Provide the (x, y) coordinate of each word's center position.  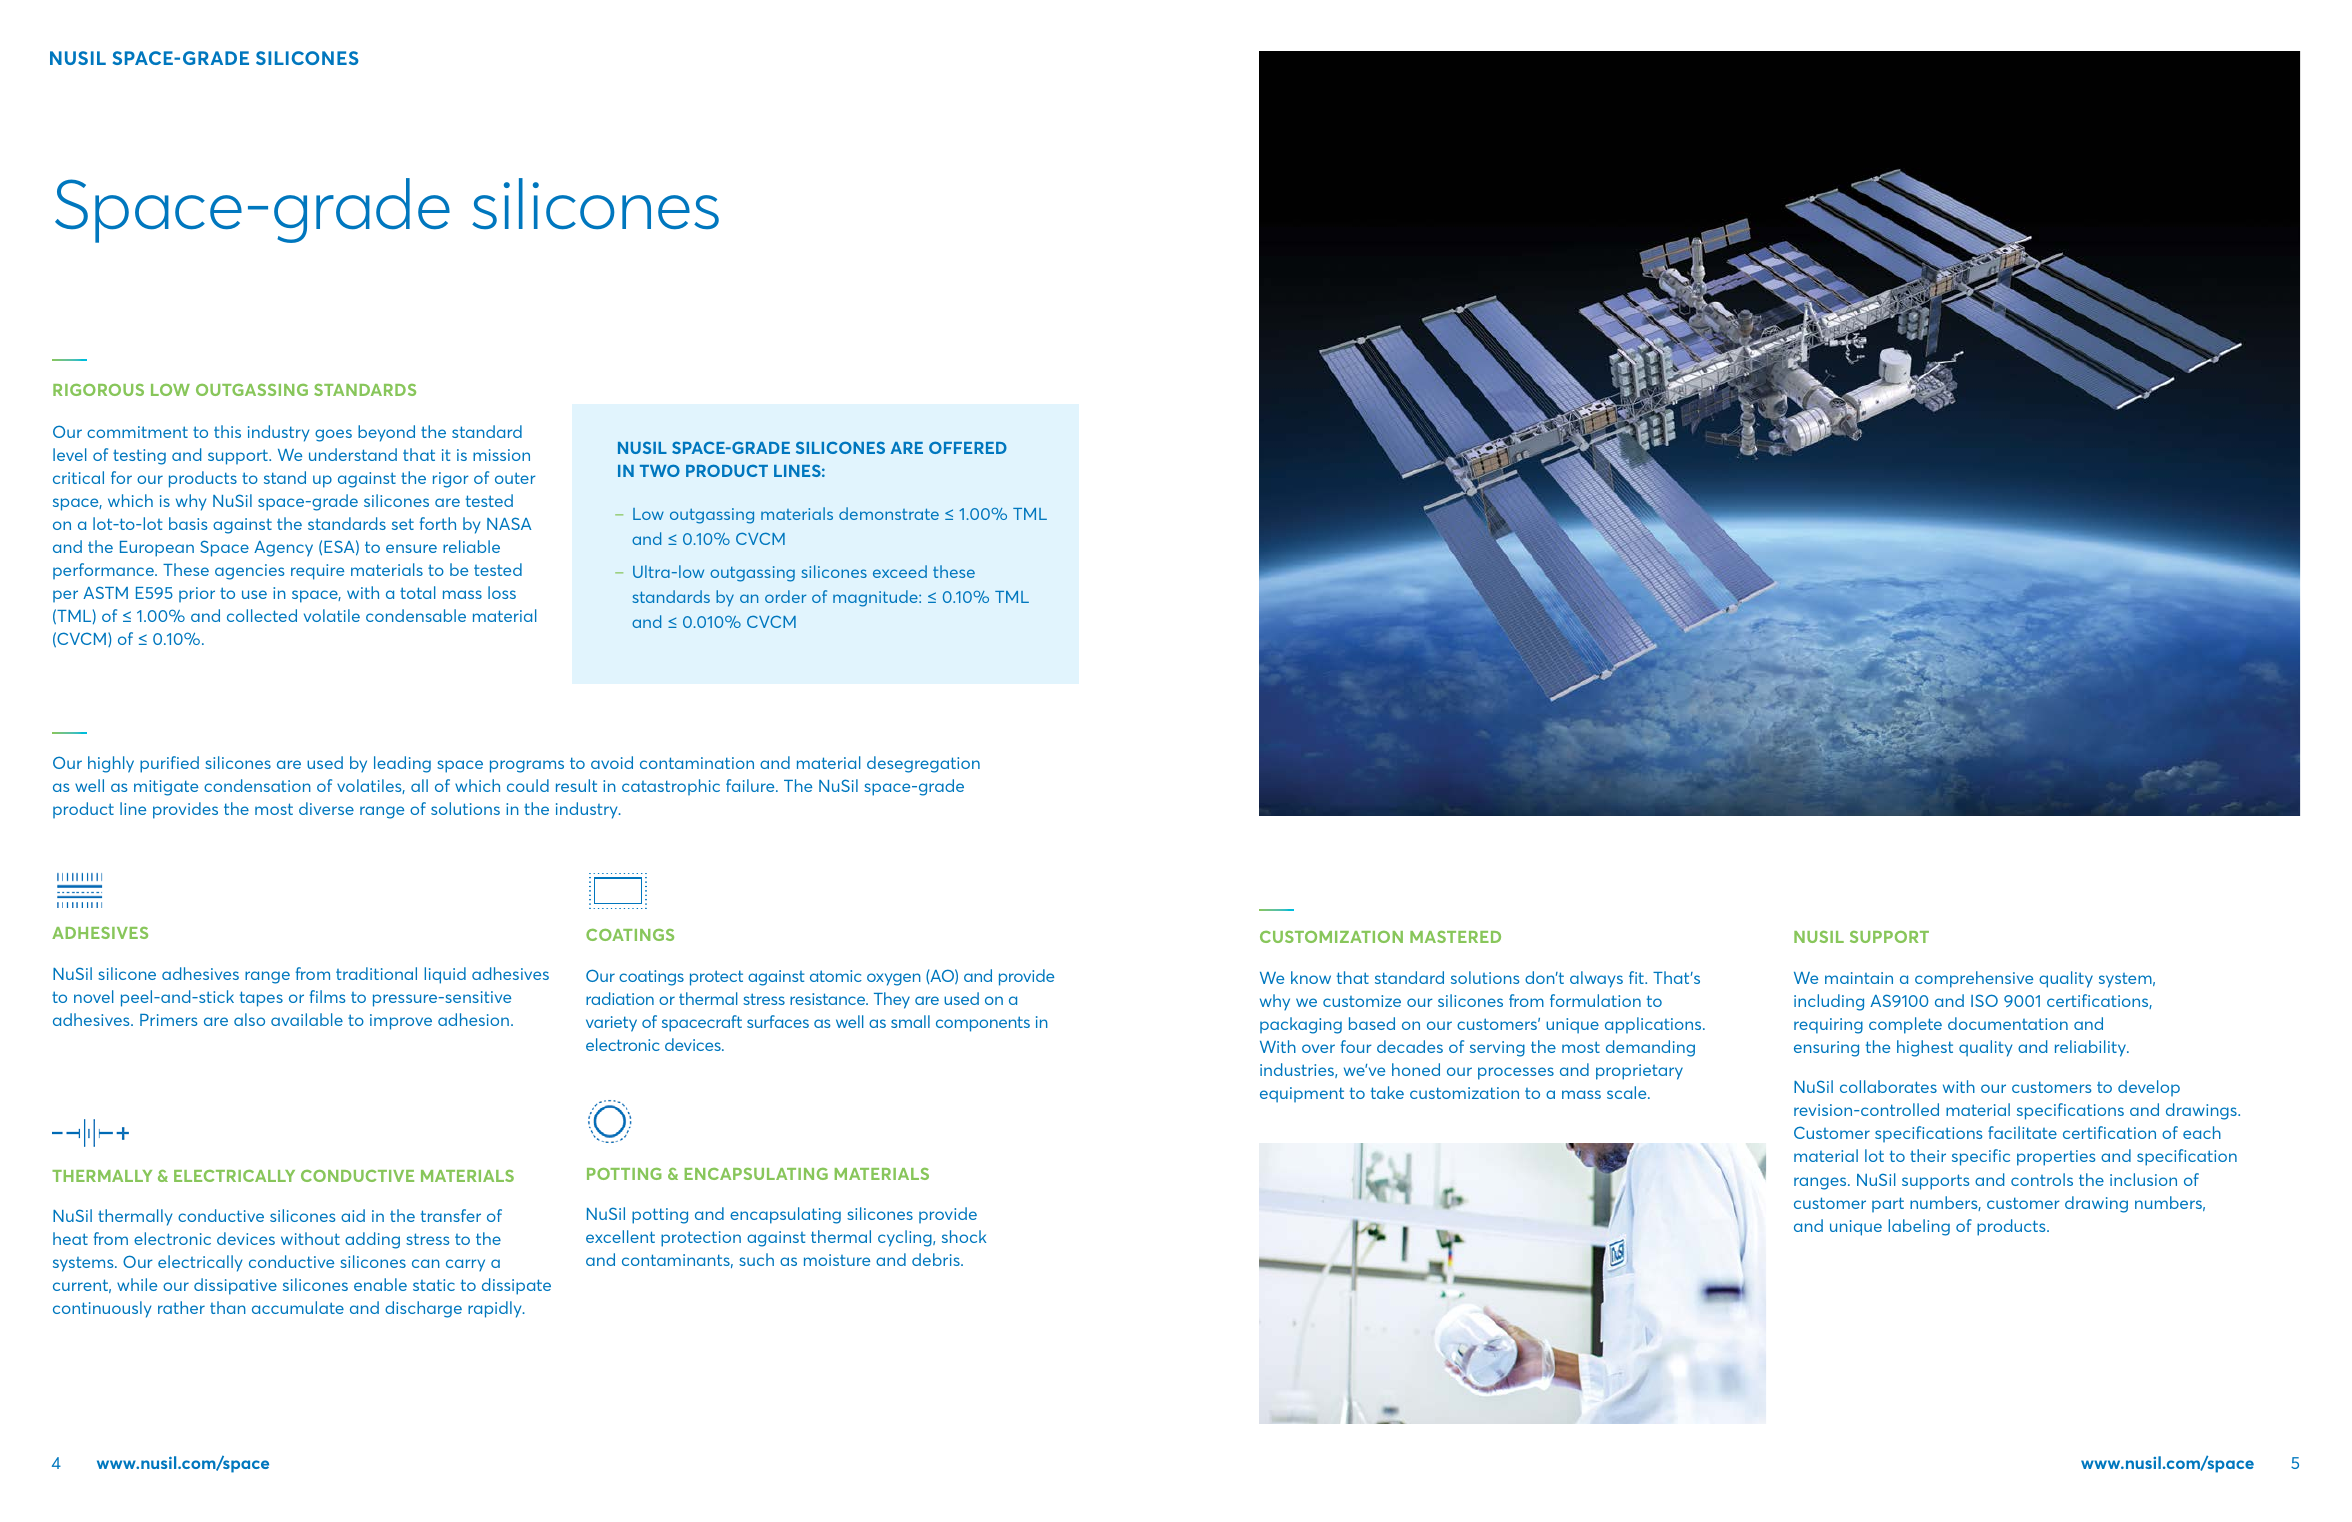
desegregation (923, 764)
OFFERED (968, 447)
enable (380, 1284)
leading (402, 764)
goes (333, 435)
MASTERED (1455, 937)
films (328, 996)
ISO (1984, 1000)
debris (937, 1259)
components (983, 1024)
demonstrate (889, 513)
